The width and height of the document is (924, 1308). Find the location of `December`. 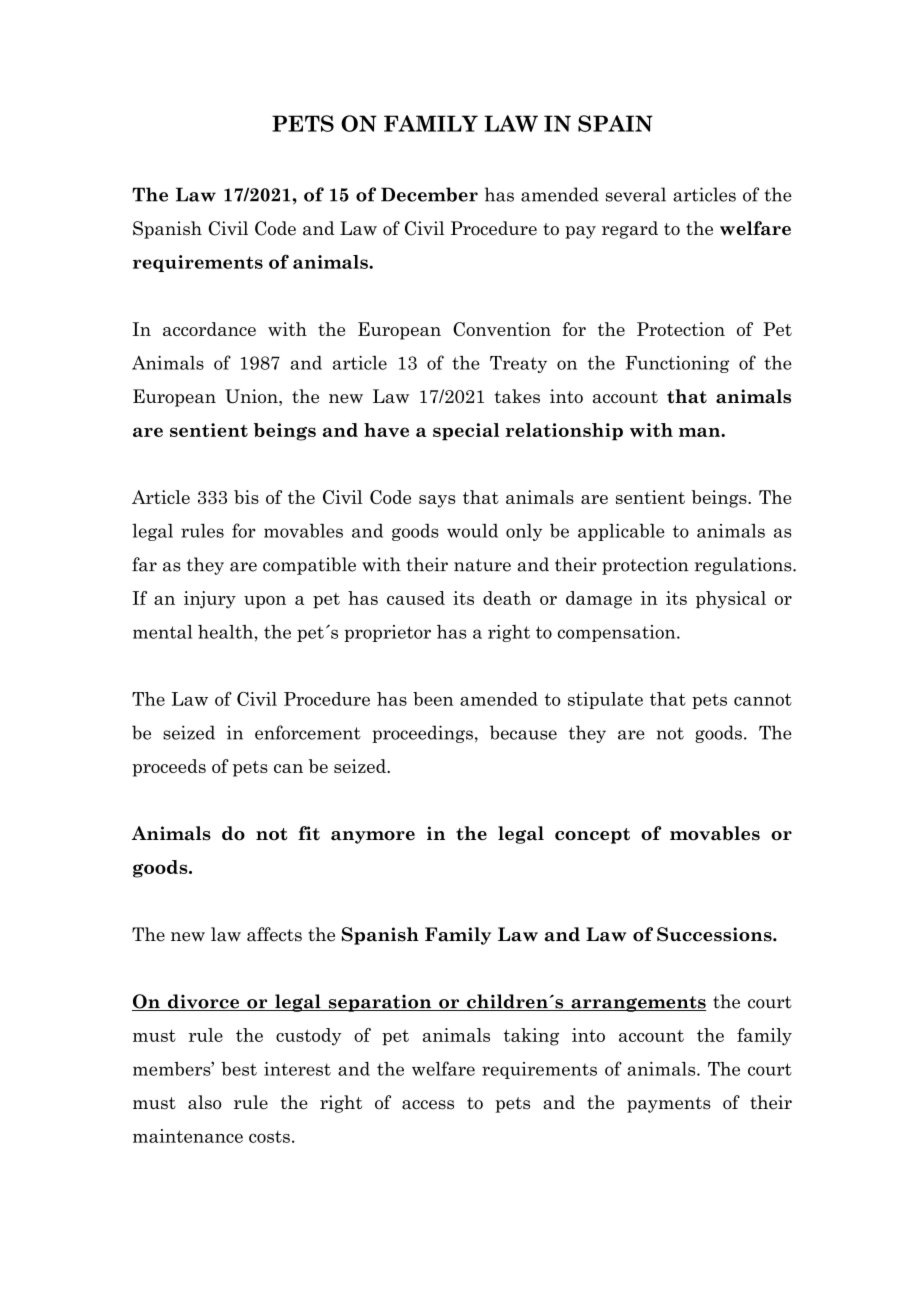

December is located at coordinates (429, 194).
